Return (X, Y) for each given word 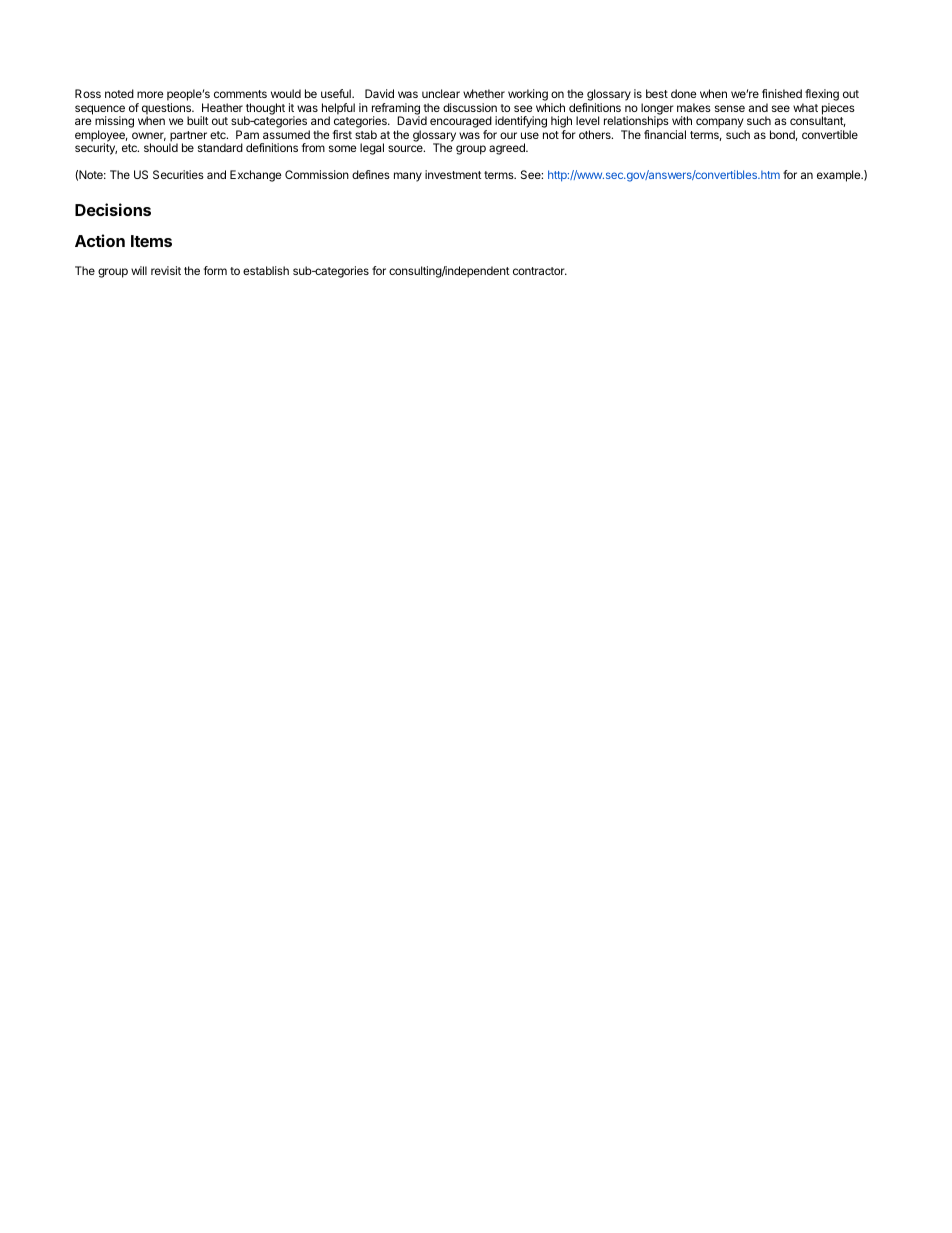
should (161, 147)
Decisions (113, 209)
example (840, 176)
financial (665, 134)
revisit (166, 270)
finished (782, 93)
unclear (441, 93)
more (150, 94)
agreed (508, 149)
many (408, 177)
